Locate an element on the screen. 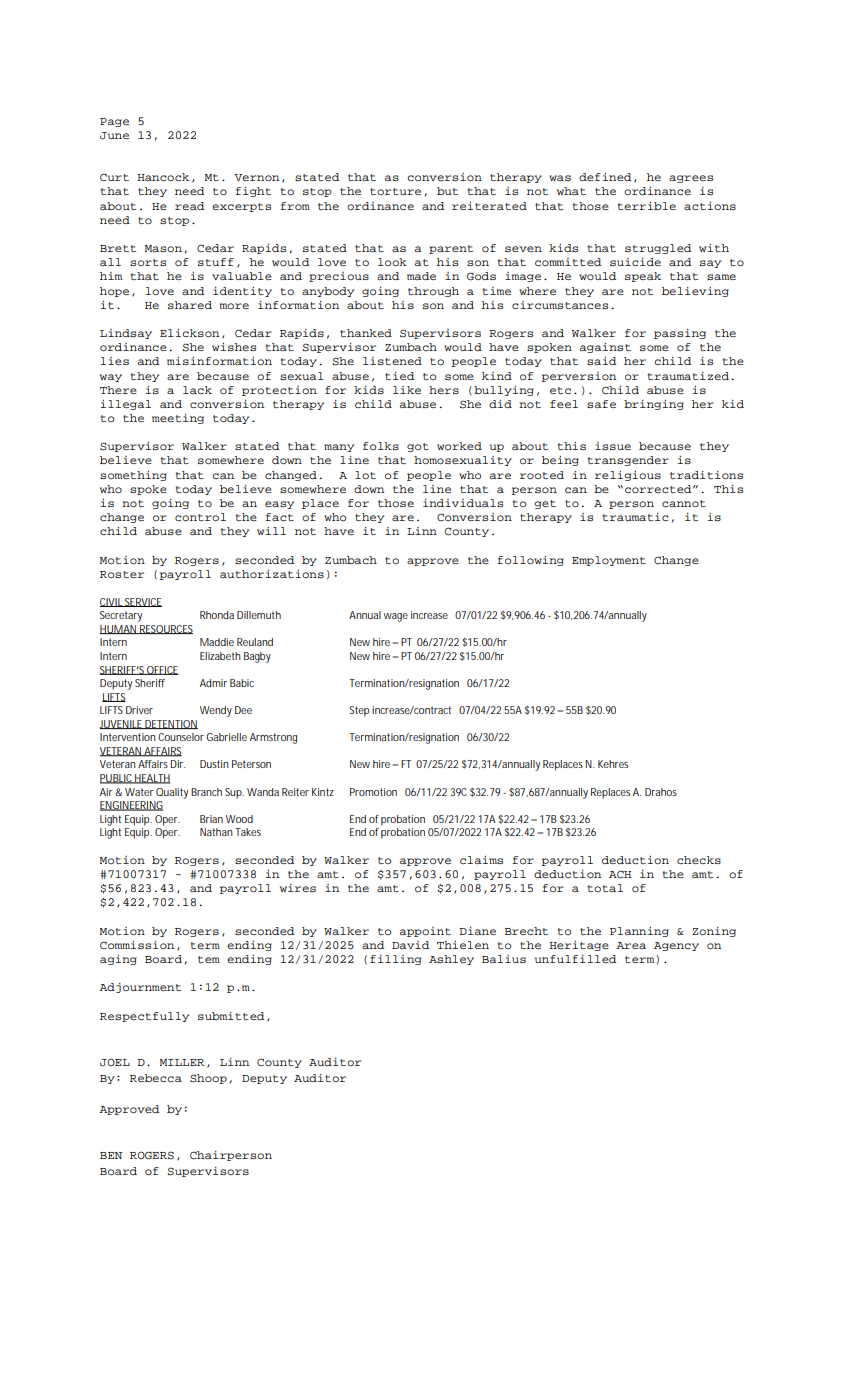  filling is located at coordinates (395, 960).
